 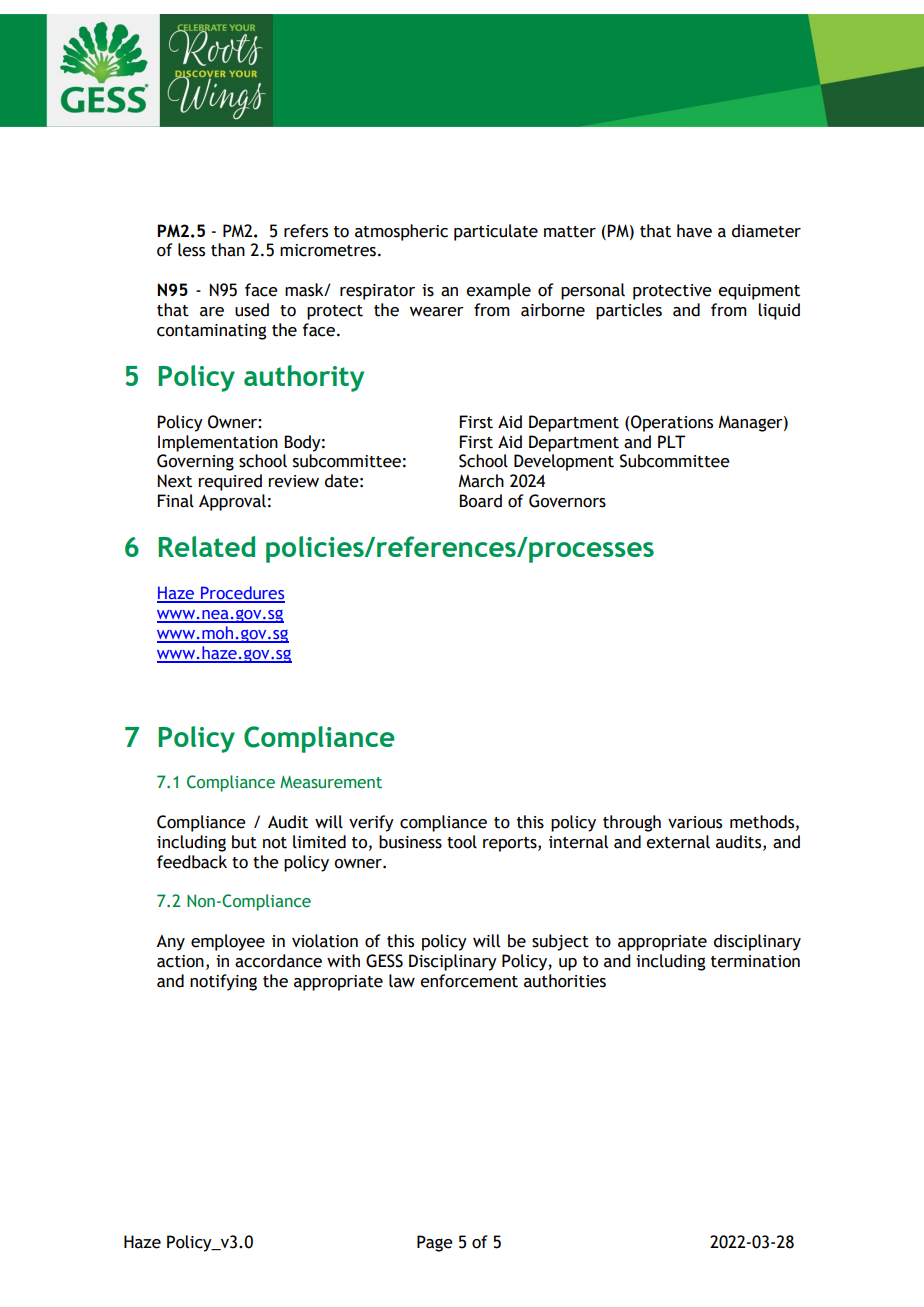 What do you see at coordinates (695, 822) in the document?
I see `various` at bounding box center [695, 822].
